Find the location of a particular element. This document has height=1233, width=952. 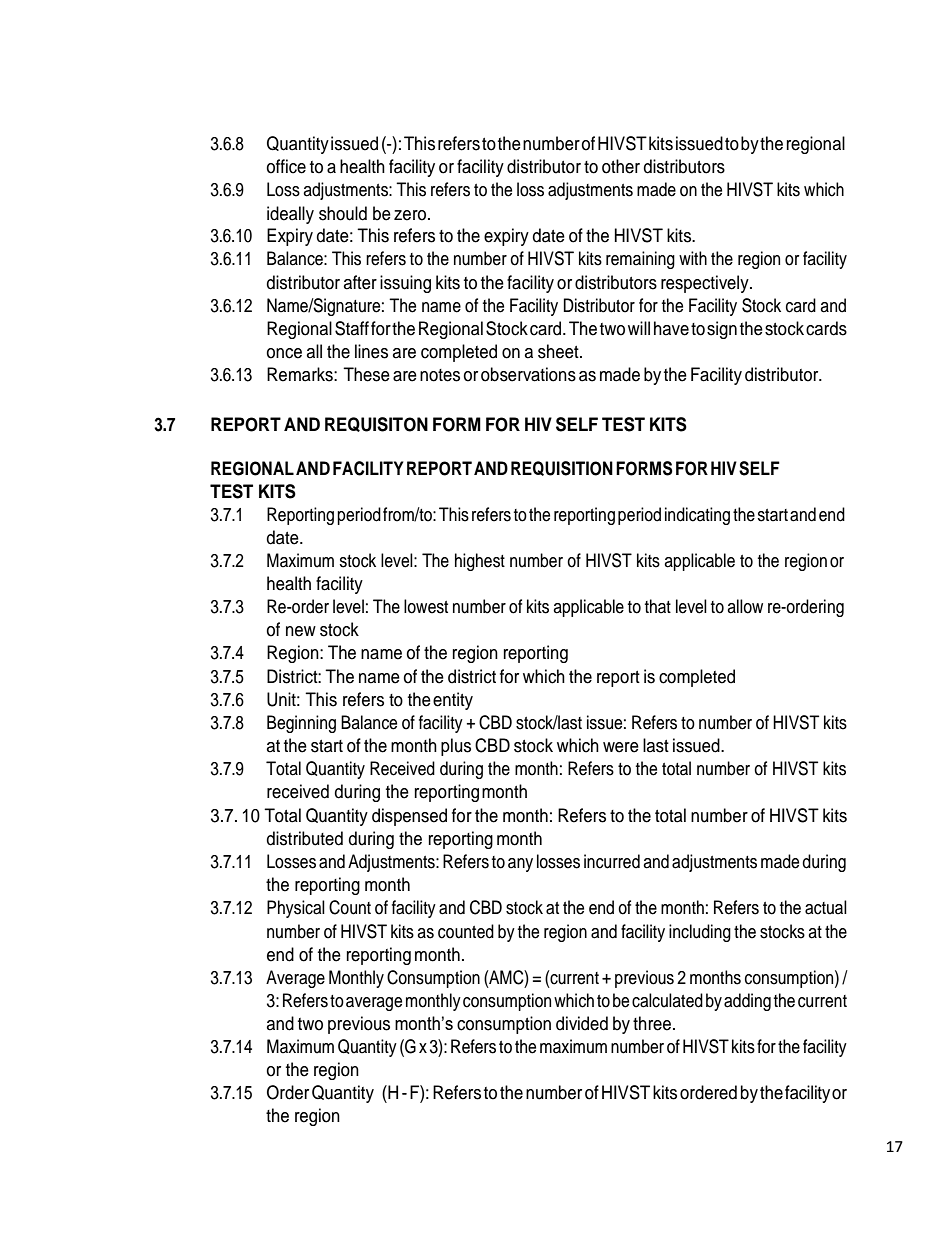

were is located at coordinates (621, 747).
